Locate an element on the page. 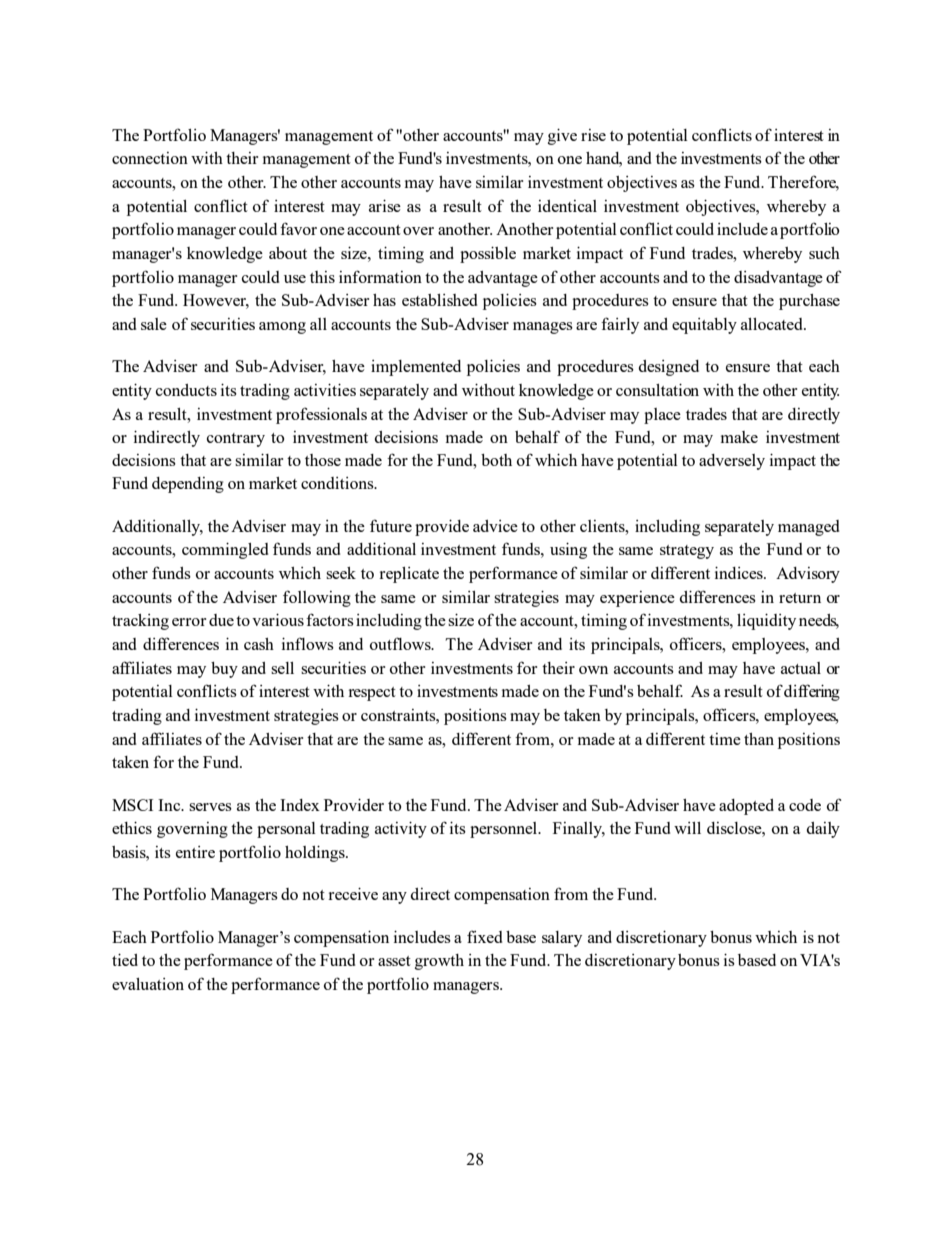 This image has height=1233, width=952. connection is located at coordinates (150, 158).
